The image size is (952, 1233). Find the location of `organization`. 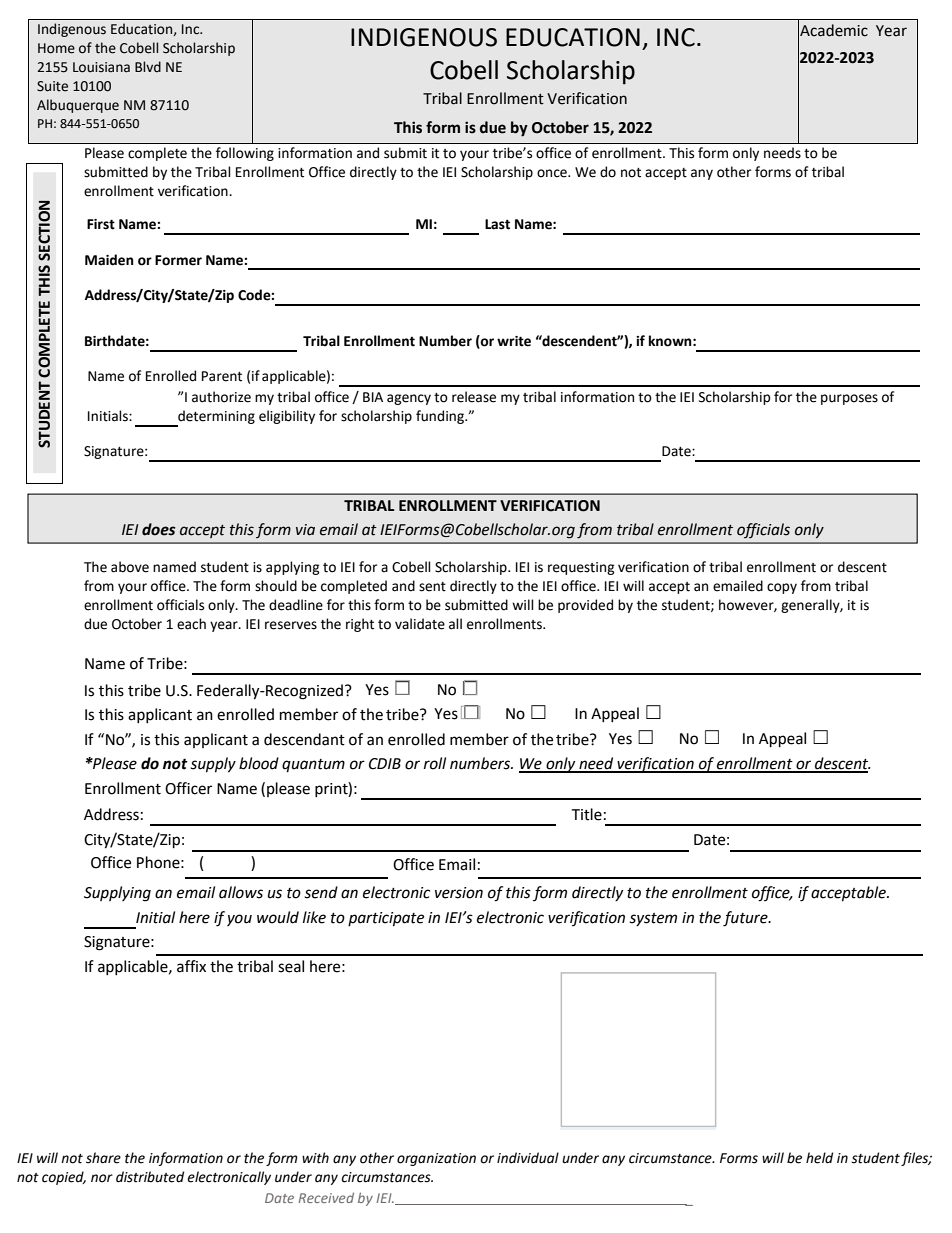

organization is located at coordinates (436, 1159).
